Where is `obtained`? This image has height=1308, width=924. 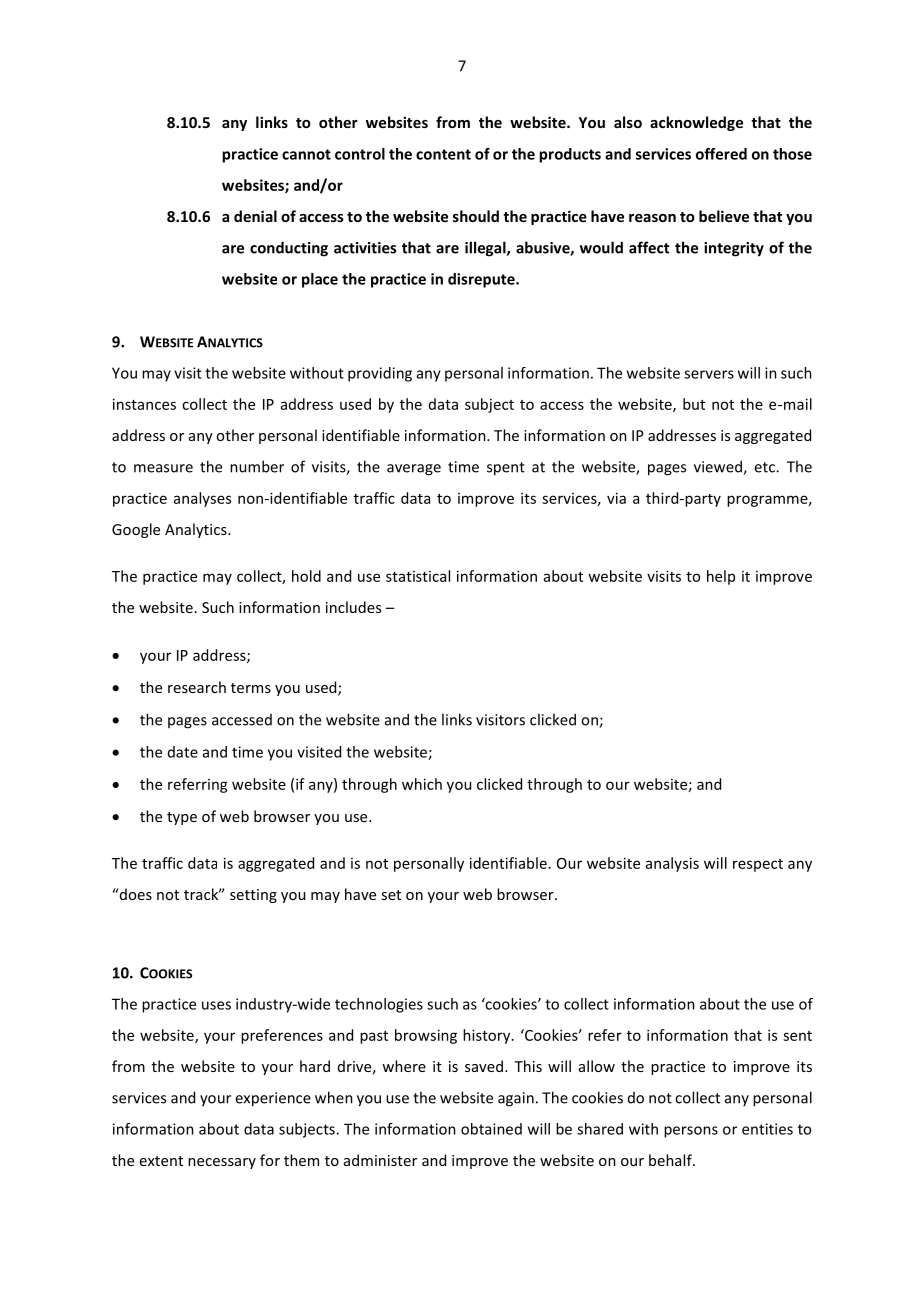
obtained is located at coordinates (491, 1129).
